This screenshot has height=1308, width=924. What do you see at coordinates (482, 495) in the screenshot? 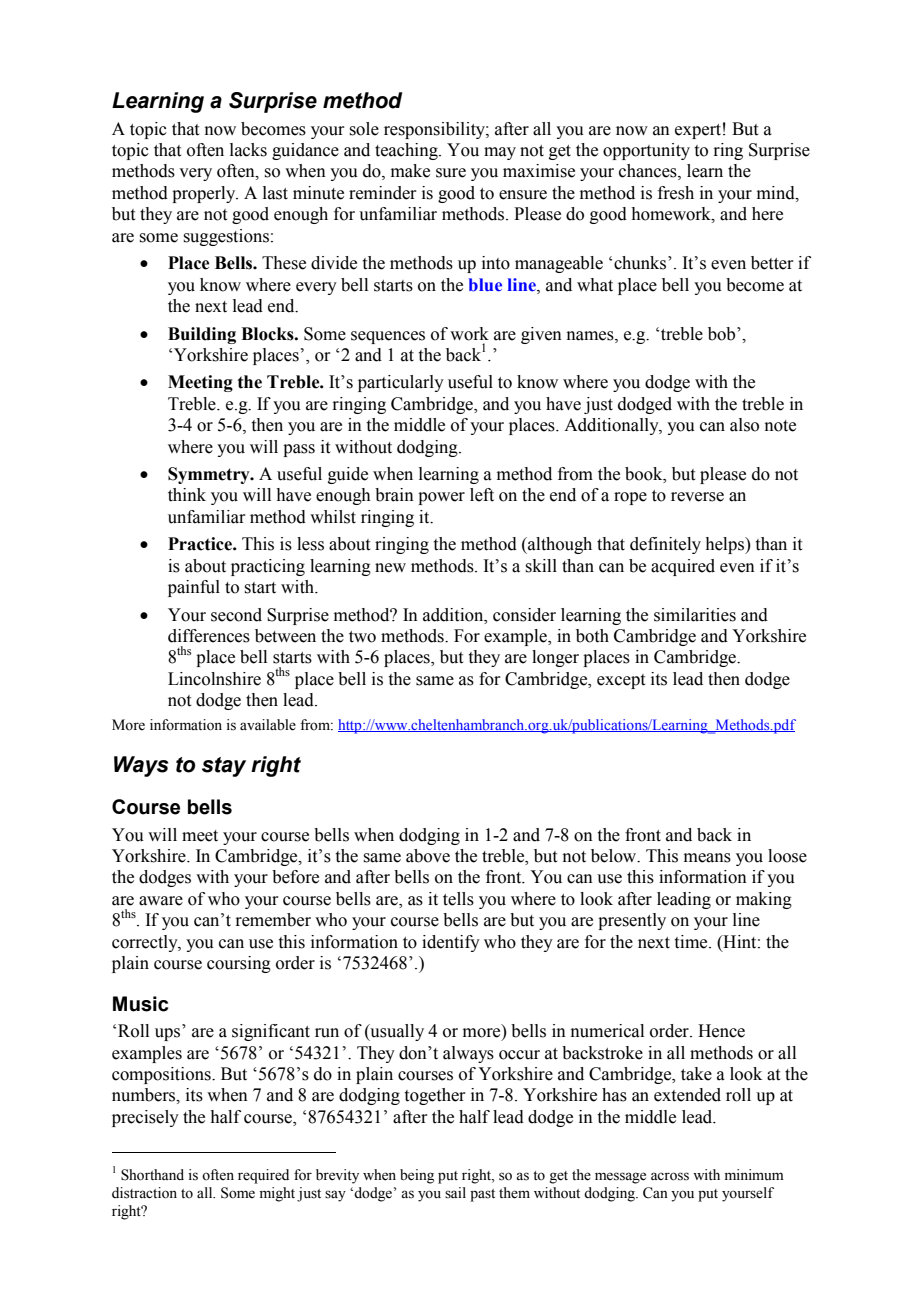
I see `left` at bounding box center [482, 495].
